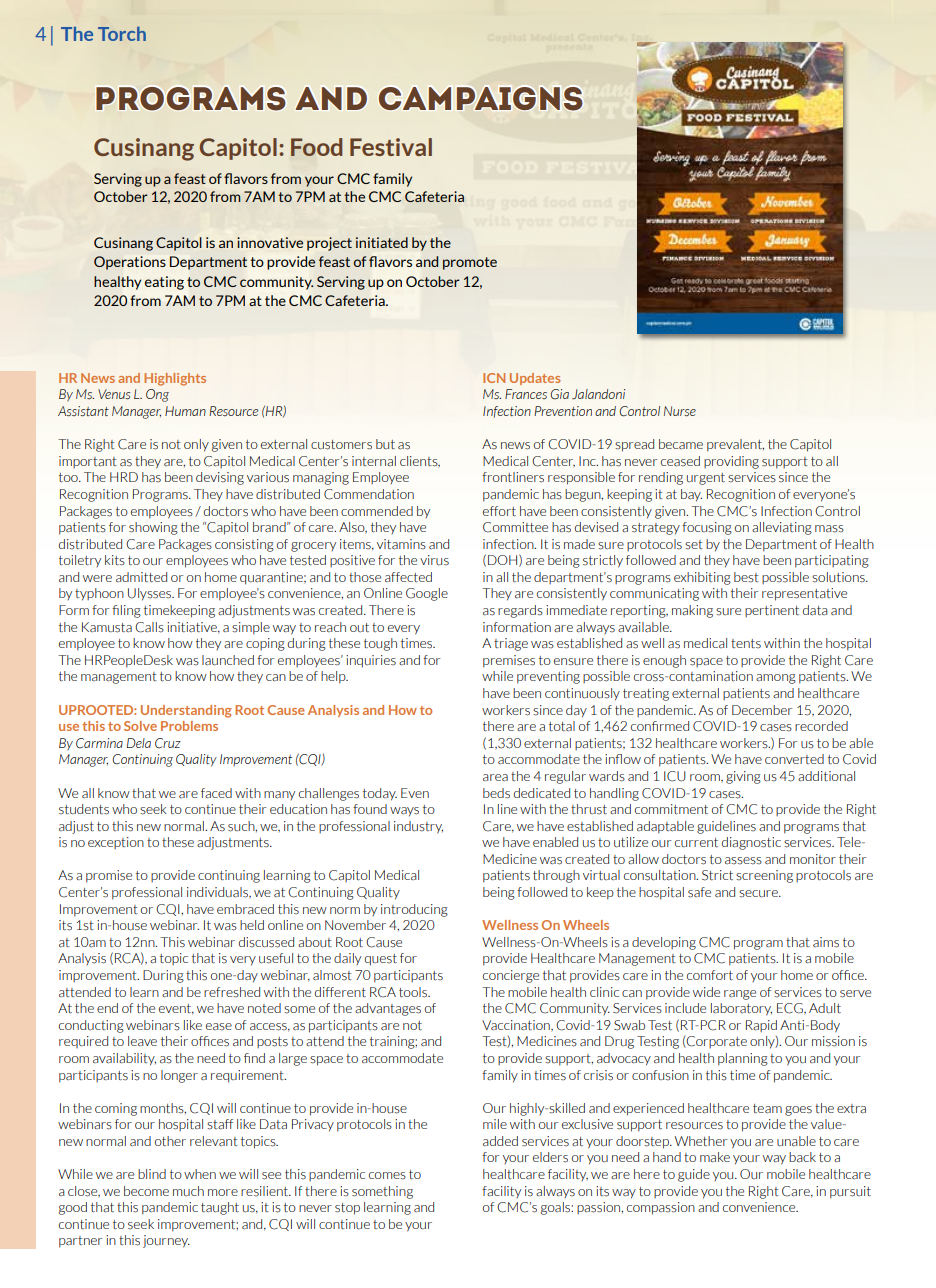 The width and height of the document is (936, 1288). Describe the element at coordinates (387, 1176) in the document. I see `comes` at that location.
